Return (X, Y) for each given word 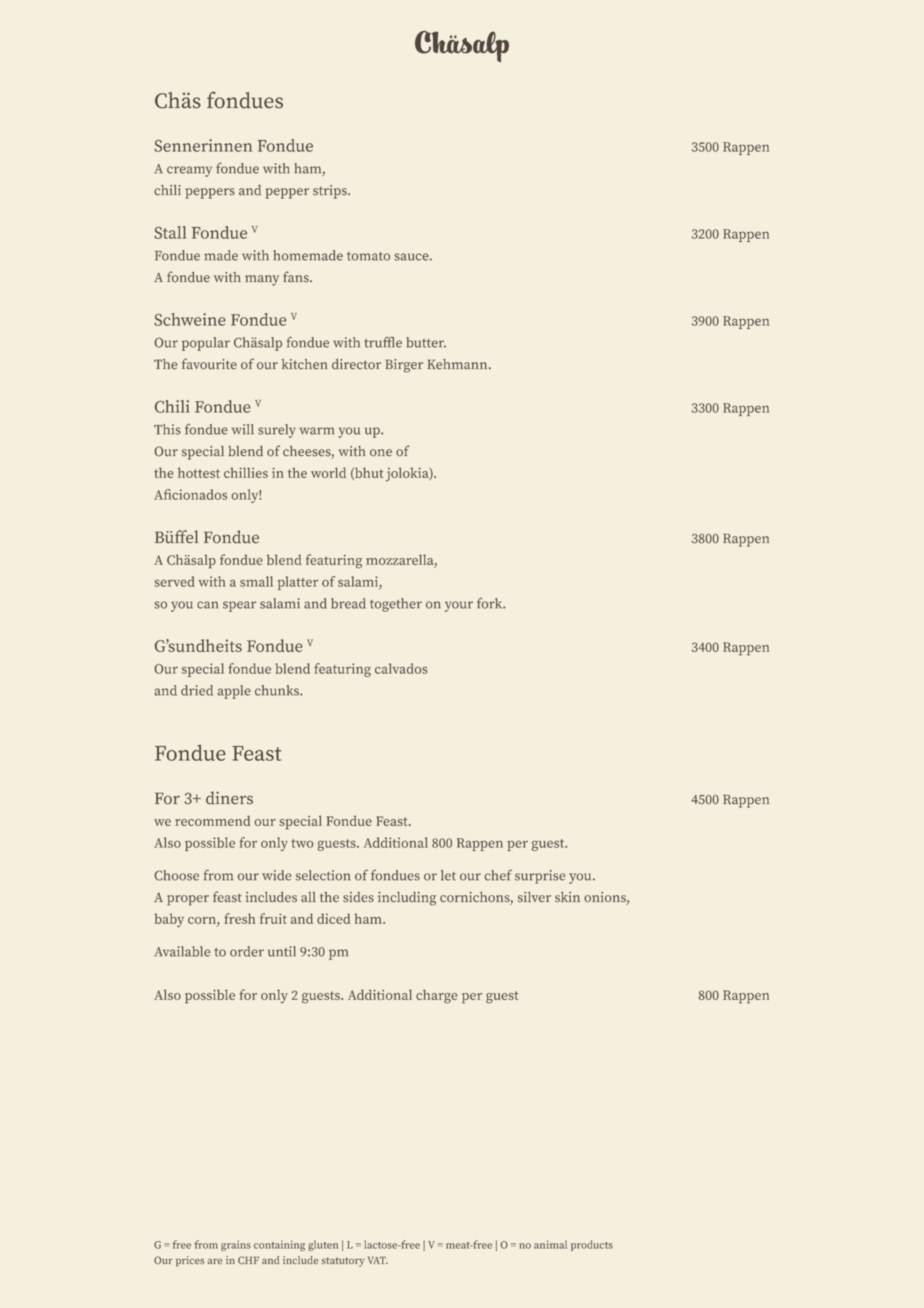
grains (236, 1246)
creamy (189, 171)
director (356, 364)
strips (331, 192)
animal (550, 1244)
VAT (378, 1260)
